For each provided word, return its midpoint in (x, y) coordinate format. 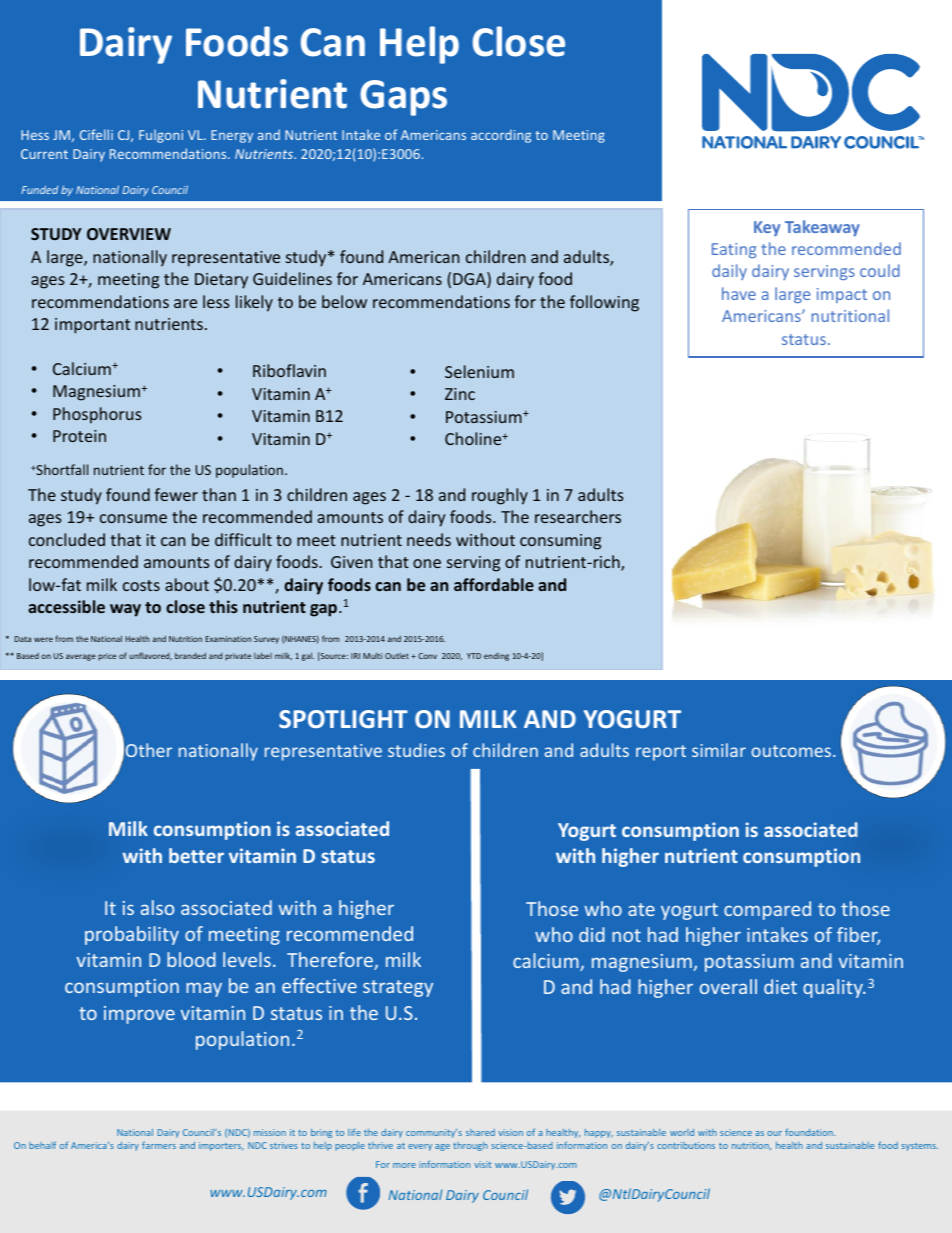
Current (44, 154)
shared (480, 1132)
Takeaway (822, 228)
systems (919, 1147)
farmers (159, 1145)
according (501, 136)
